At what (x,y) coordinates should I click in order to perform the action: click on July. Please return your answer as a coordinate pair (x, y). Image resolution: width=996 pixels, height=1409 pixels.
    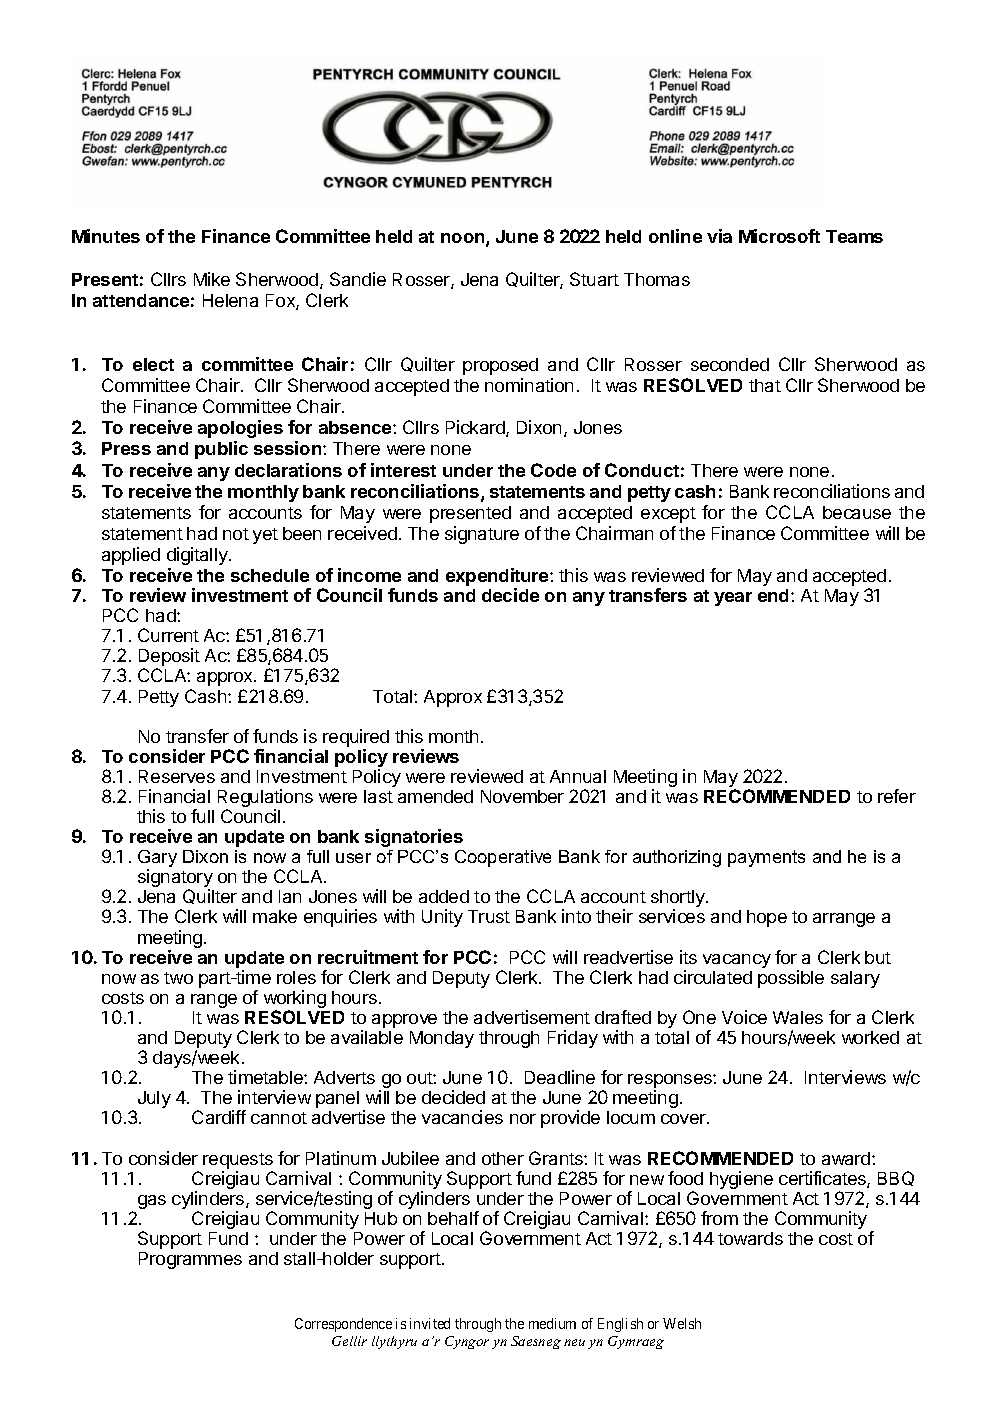
    Looking at the image, I should click on (154, 1099).
